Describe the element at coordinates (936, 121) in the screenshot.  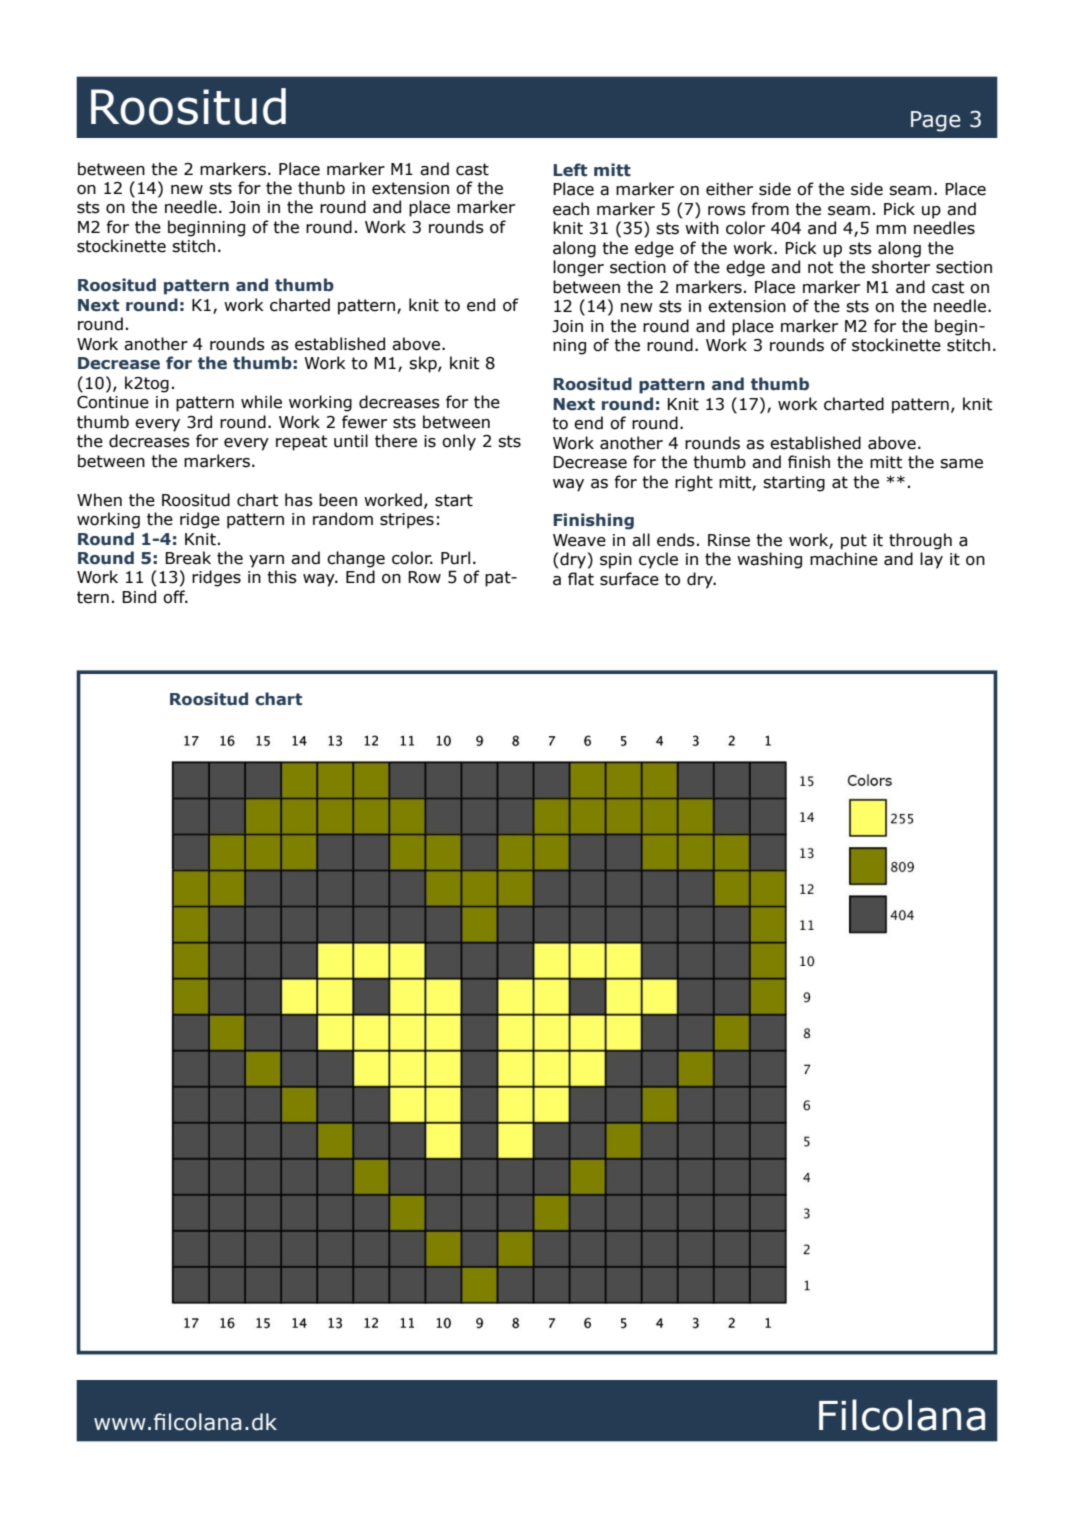
I see `Page` at that location.
